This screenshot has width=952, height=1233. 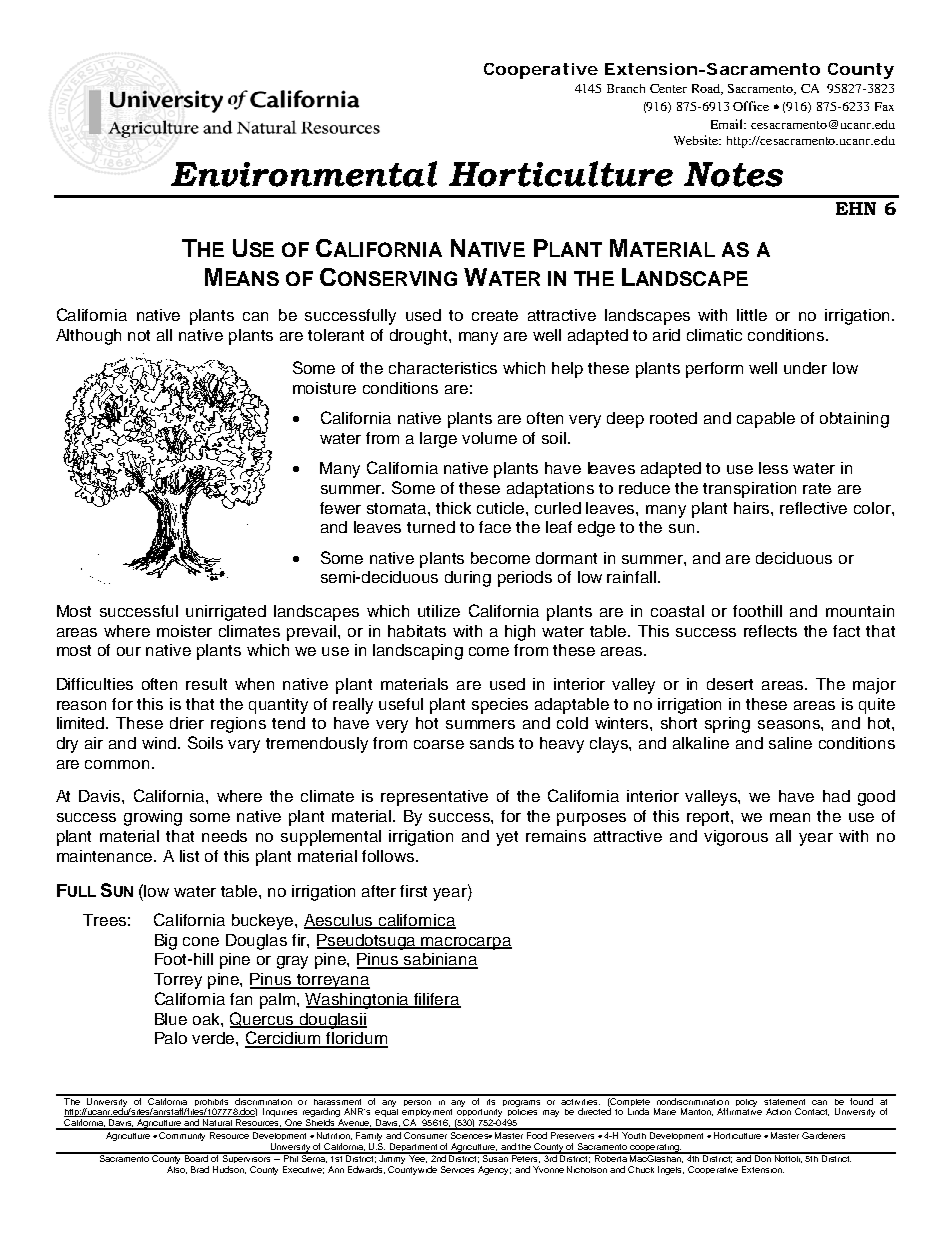 I want to click on Branch, so click(x=626, y=88).
